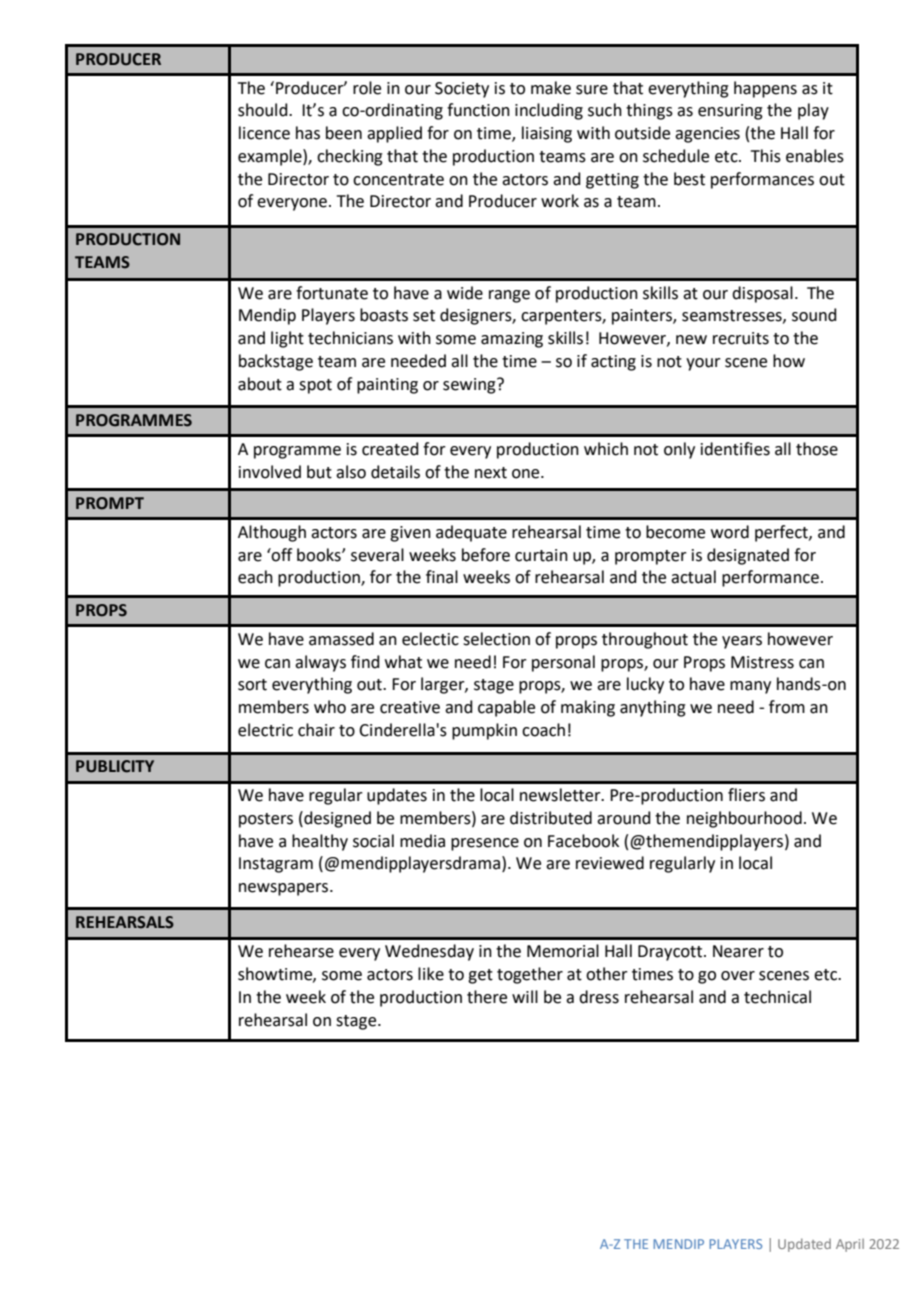 The image size is (924, 1308). What do you see at coordinates (264, 133) in the screenshot?
I see `licence` at bounding box center [264, 133].
